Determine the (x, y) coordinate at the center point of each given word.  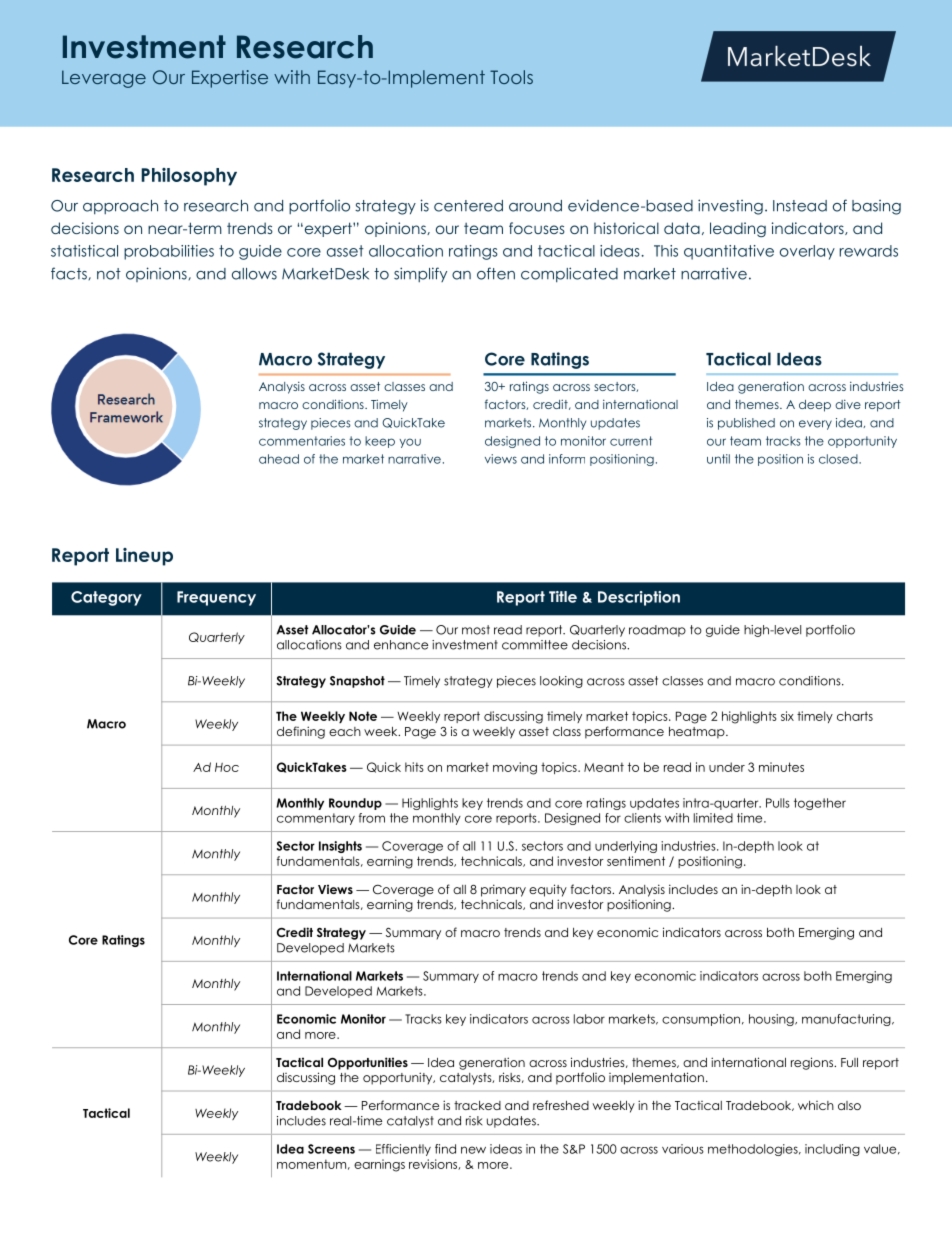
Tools (511, 77)
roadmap (657, 631)
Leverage (104, 79)
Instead (800, 206)
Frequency (216, 598)
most (476, 630)
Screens (331, 1149)
